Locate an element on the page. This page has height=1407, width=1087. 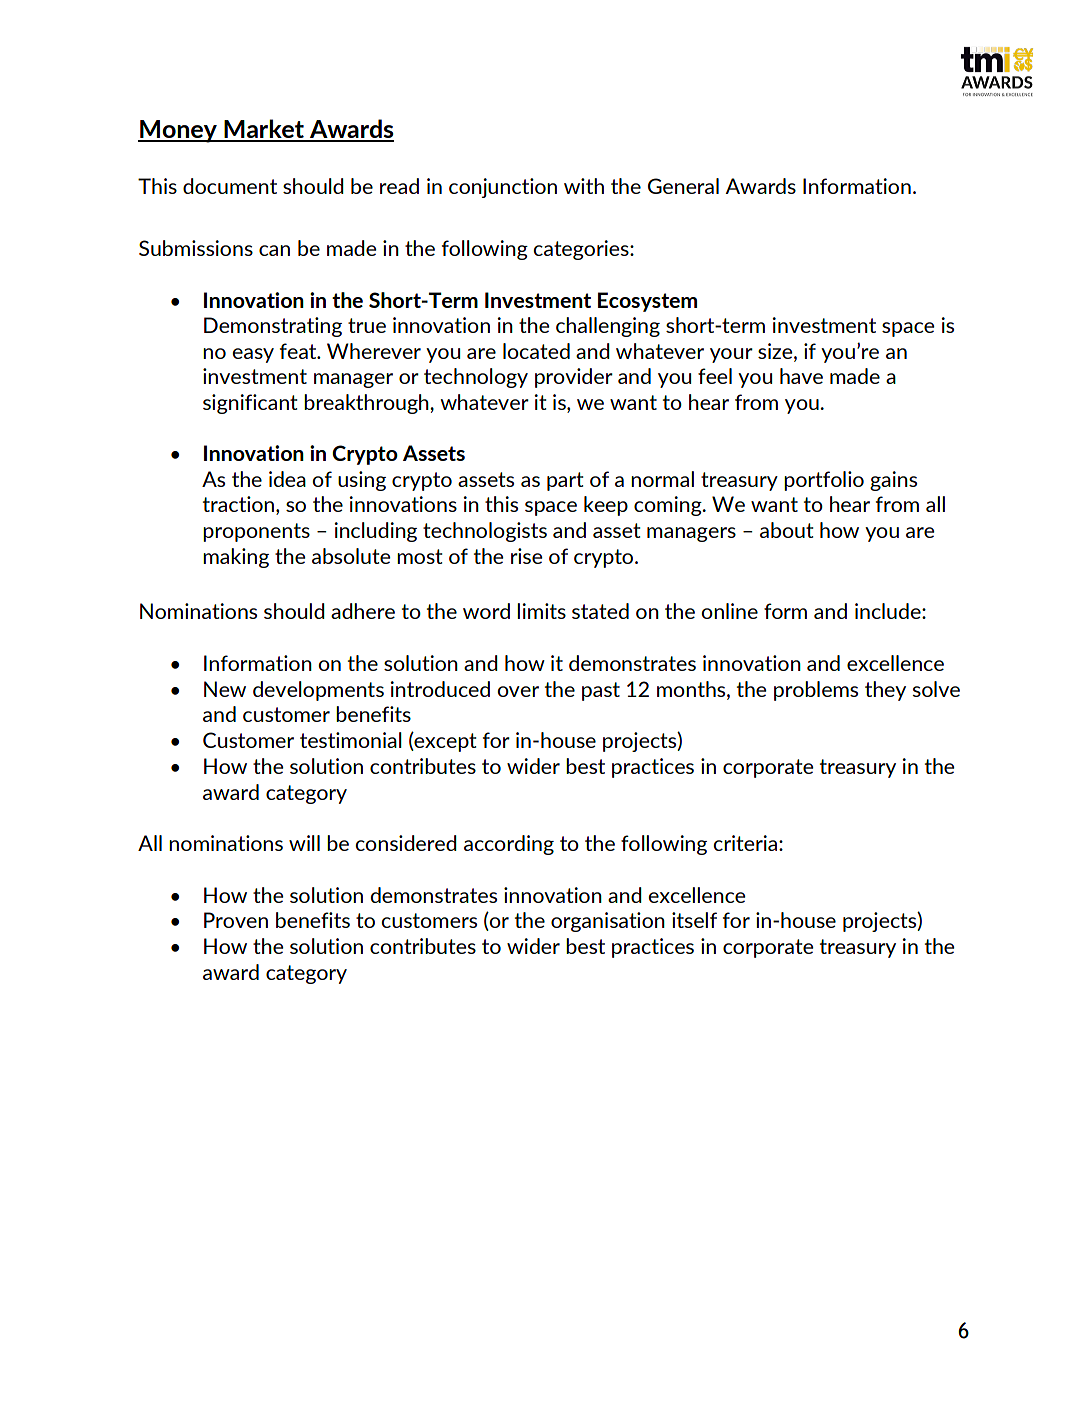
significant is located at coordinates (250, 404).
